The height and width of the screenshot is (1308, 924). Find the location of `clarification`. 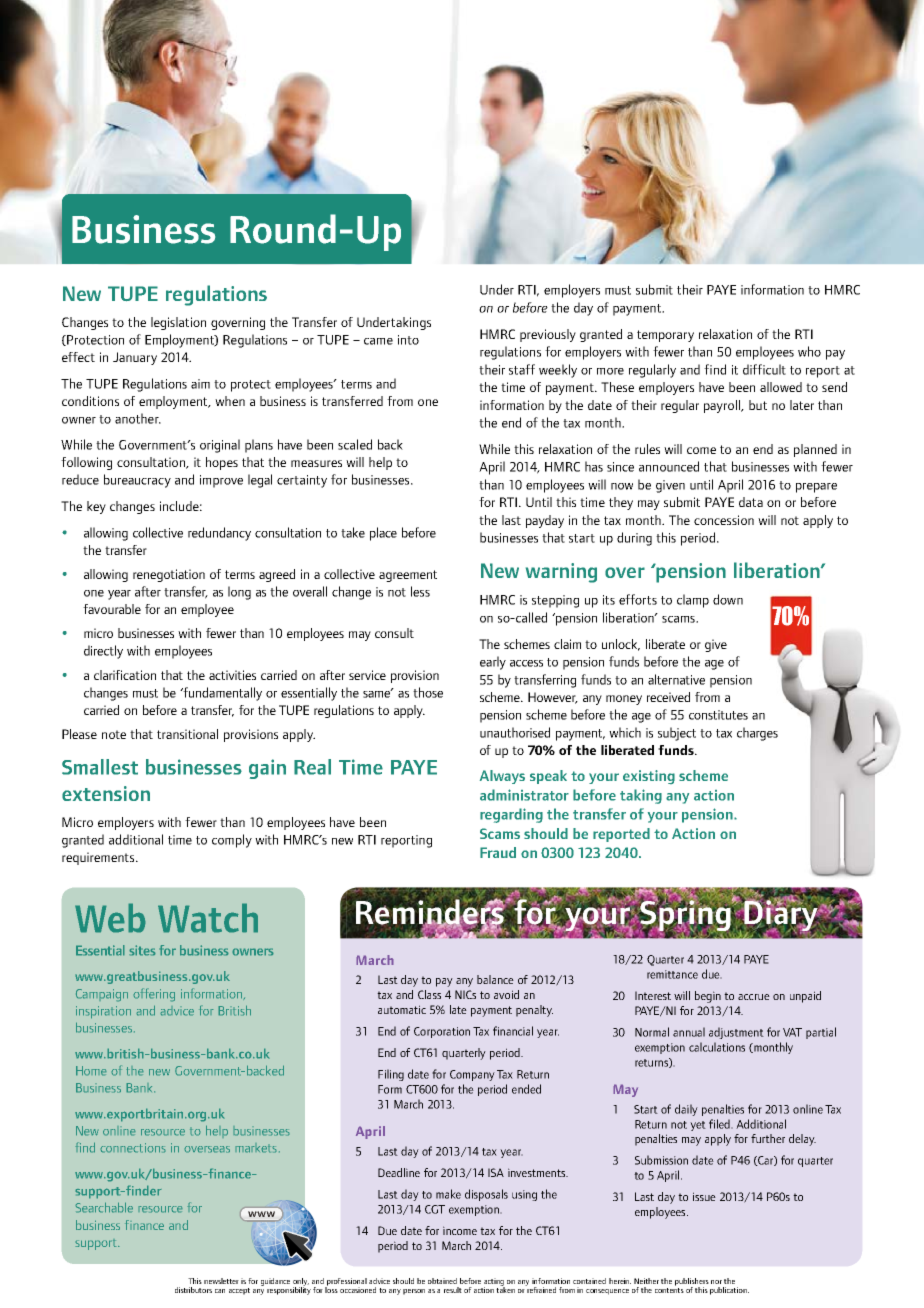

clarification is located at coordinates (125, 675).
